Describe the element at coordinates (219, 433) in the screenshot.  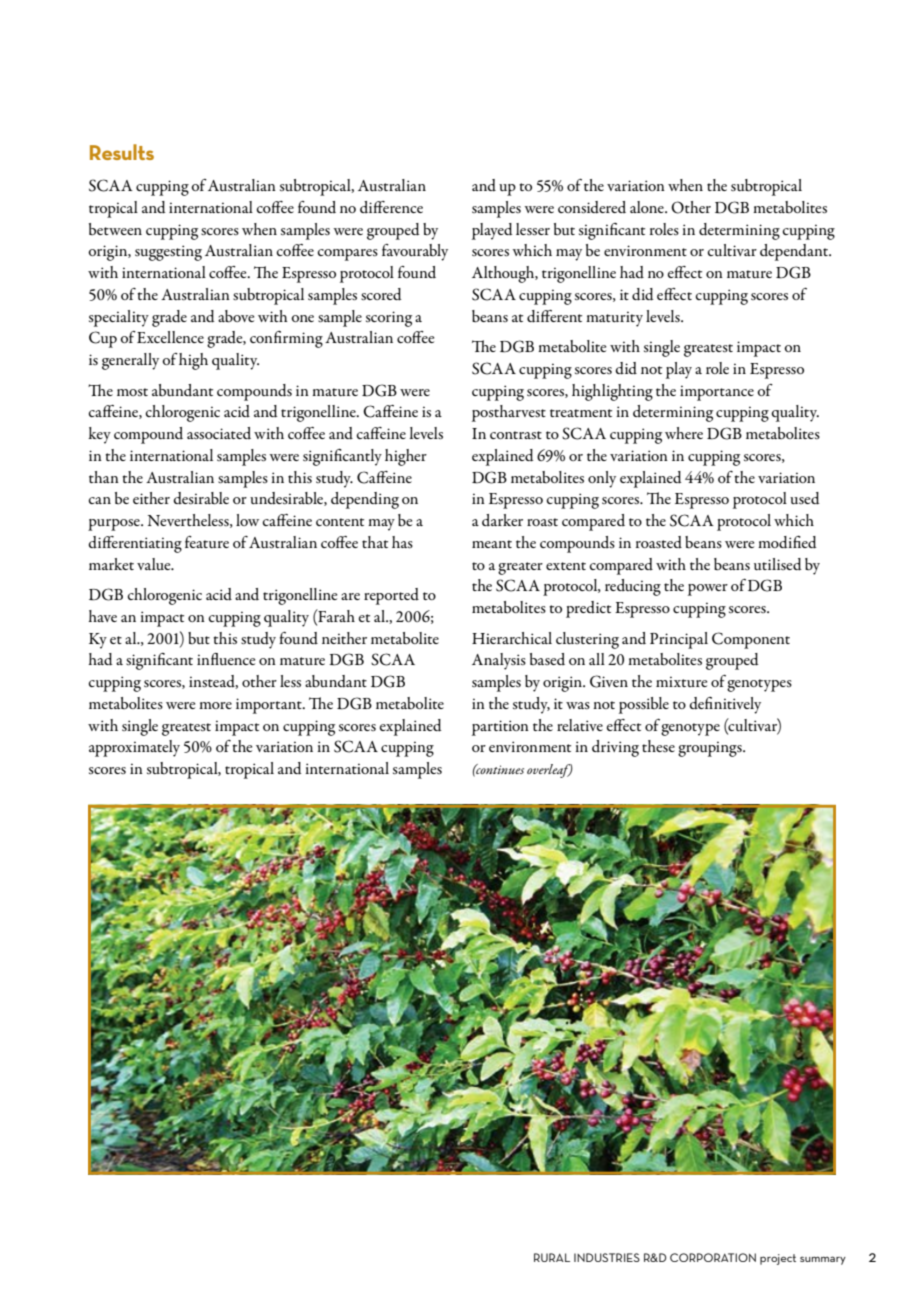
I see `associated` at that location.
